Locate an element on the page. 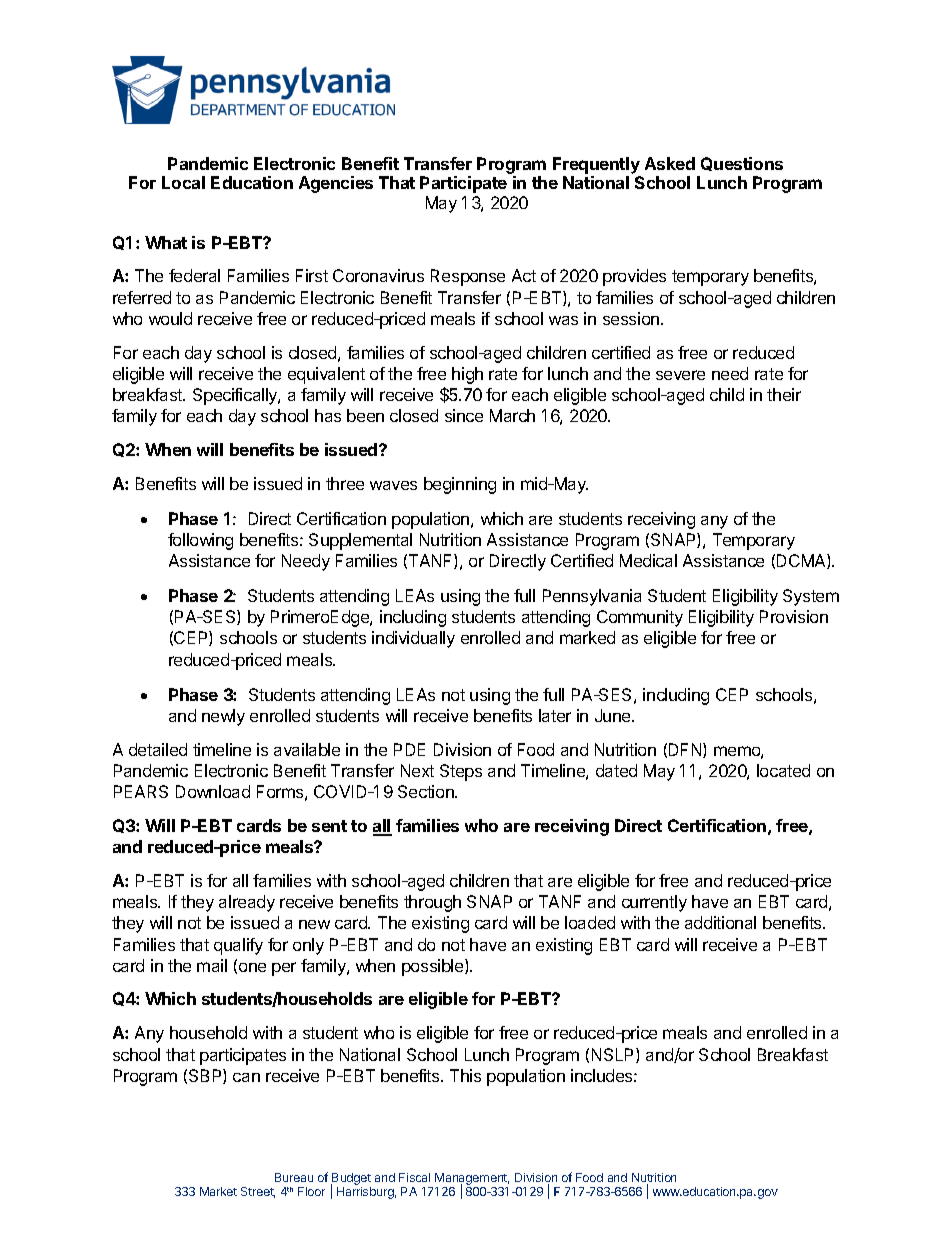 The width and height of the document is (952, 1233). Local is located at coordinates (183, 182).
